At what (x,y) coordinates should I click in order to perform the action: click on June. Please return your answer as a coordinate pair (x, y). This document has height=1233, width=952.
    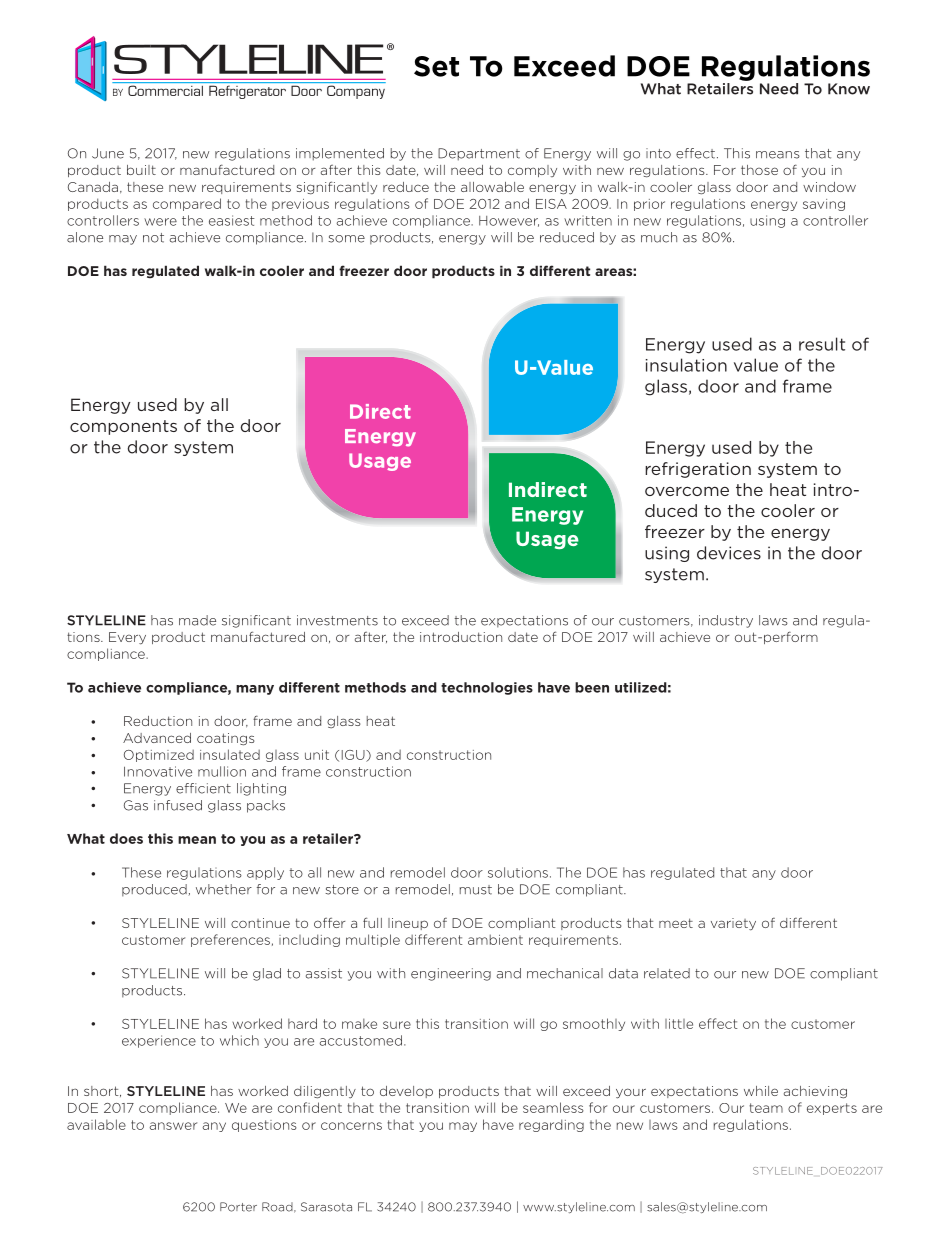
    Looking at the image, I should click on (108, 153).
